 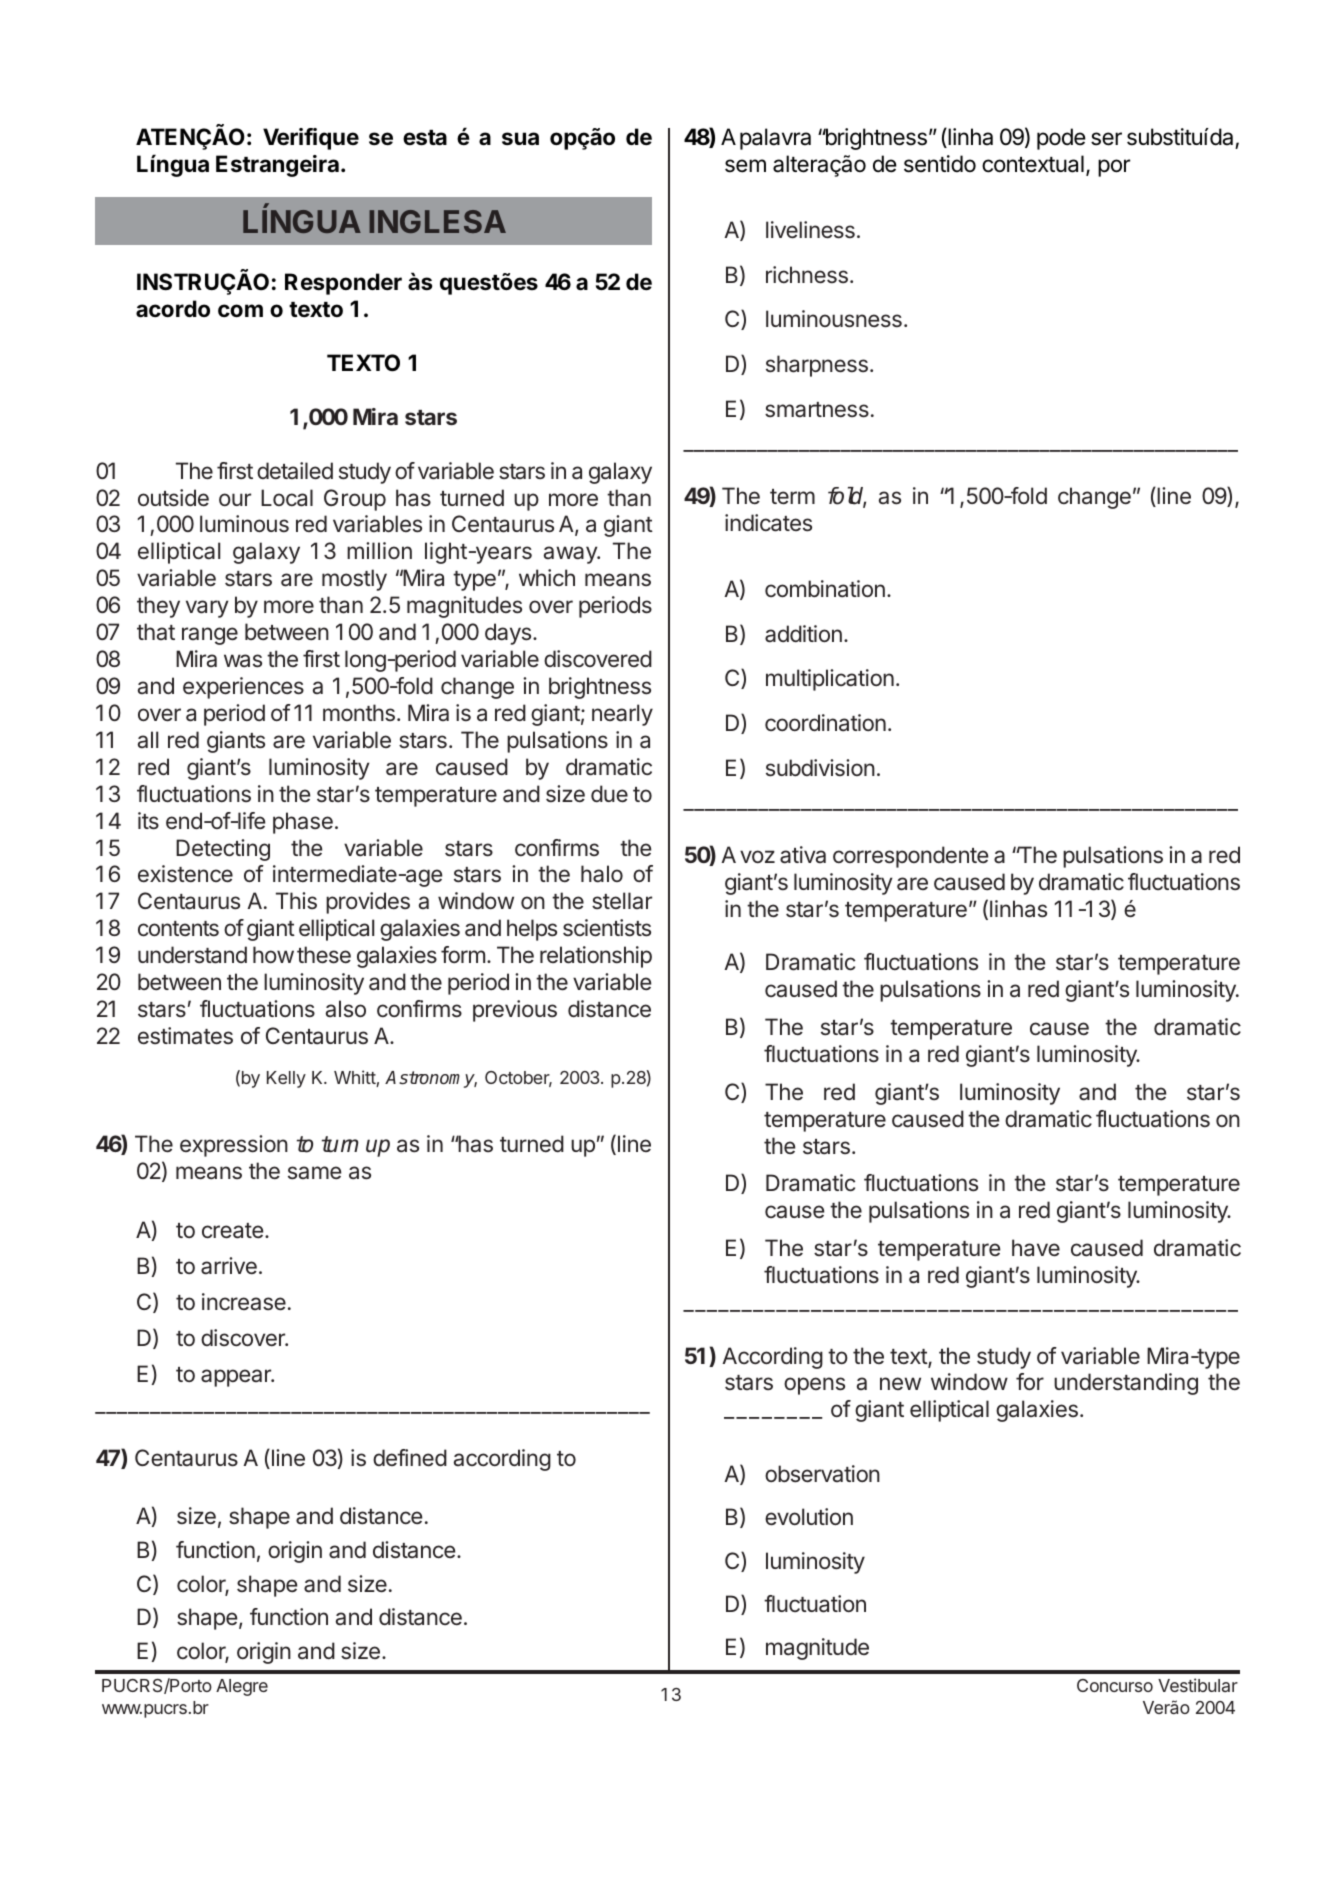 I want to click on Responder, so click(x=343, y=284).
